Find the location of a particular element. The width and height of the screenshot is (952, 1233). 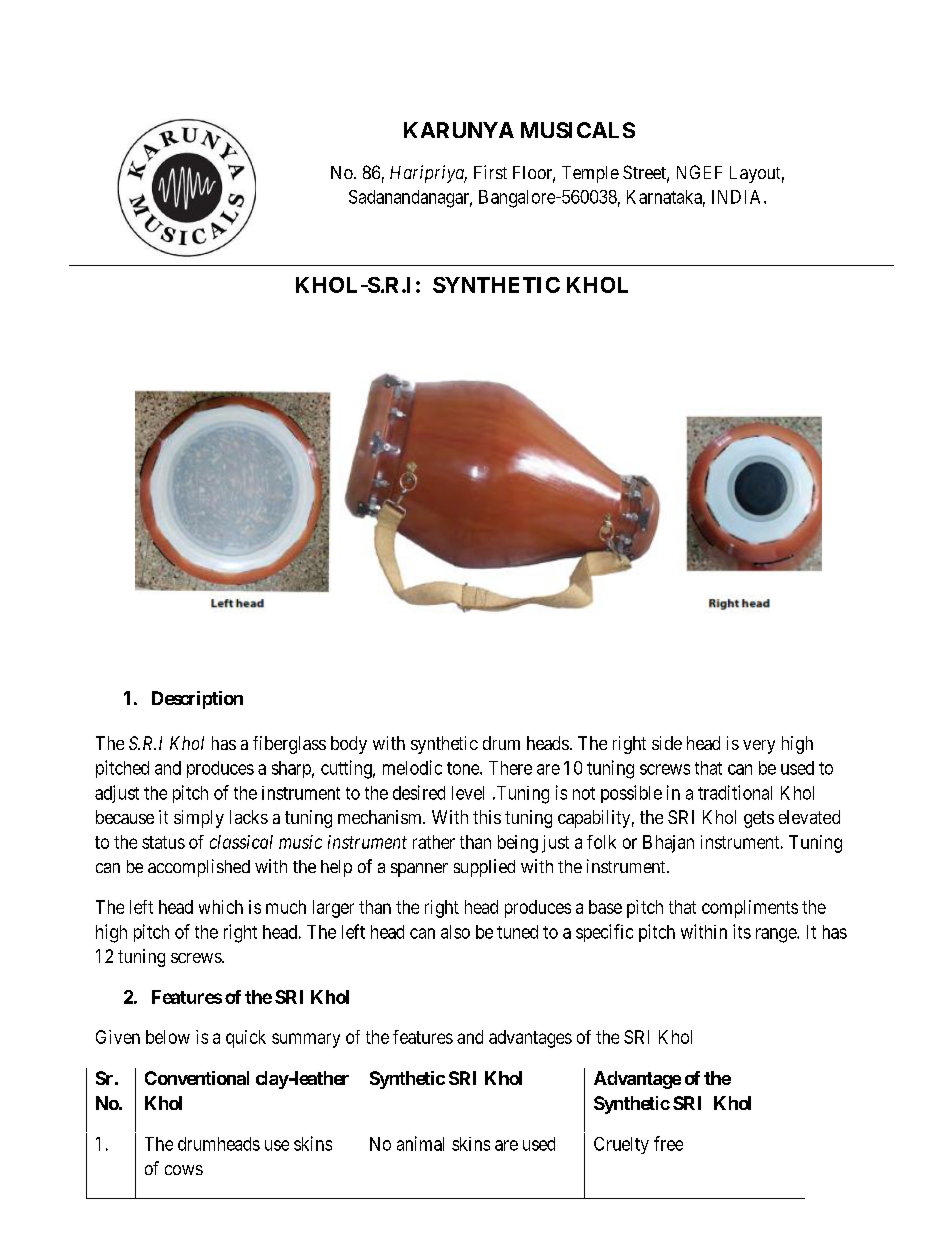

compliments is located at coordinates (750, 909).
